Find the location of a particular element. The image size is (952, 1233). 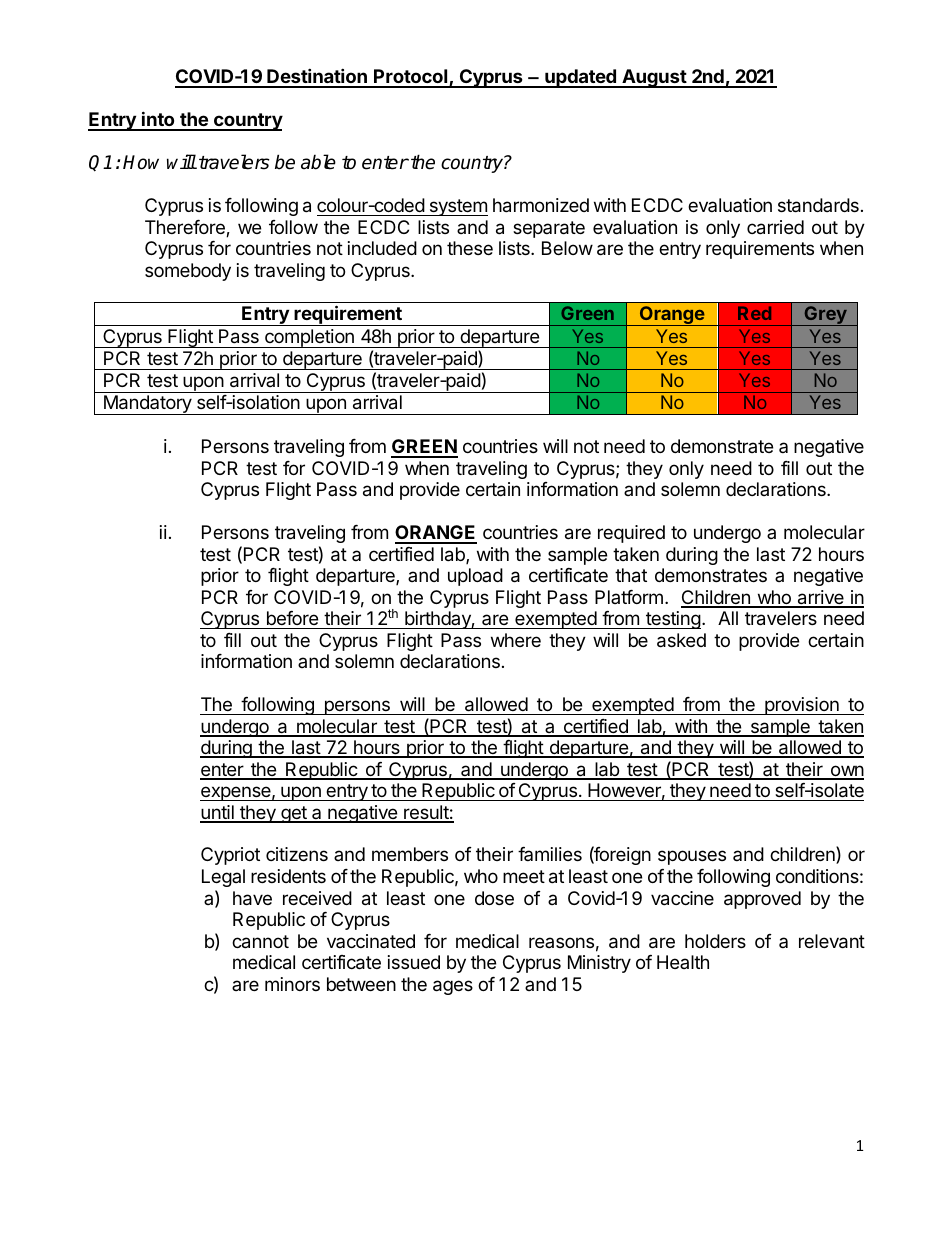

updated is located at coordinates (580, 78).
